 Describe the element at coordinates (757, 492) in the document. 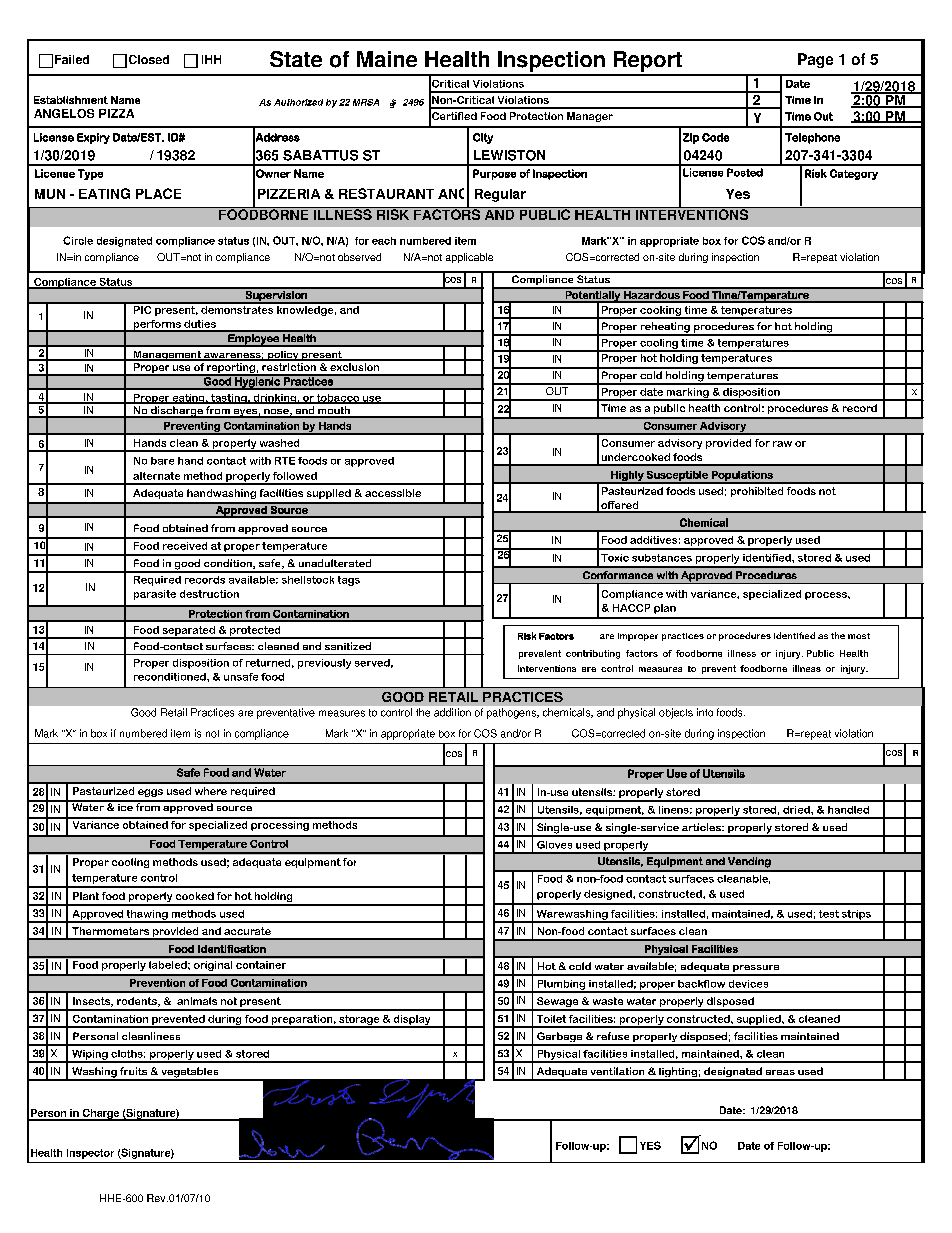

I see `prohibited` at that location.
